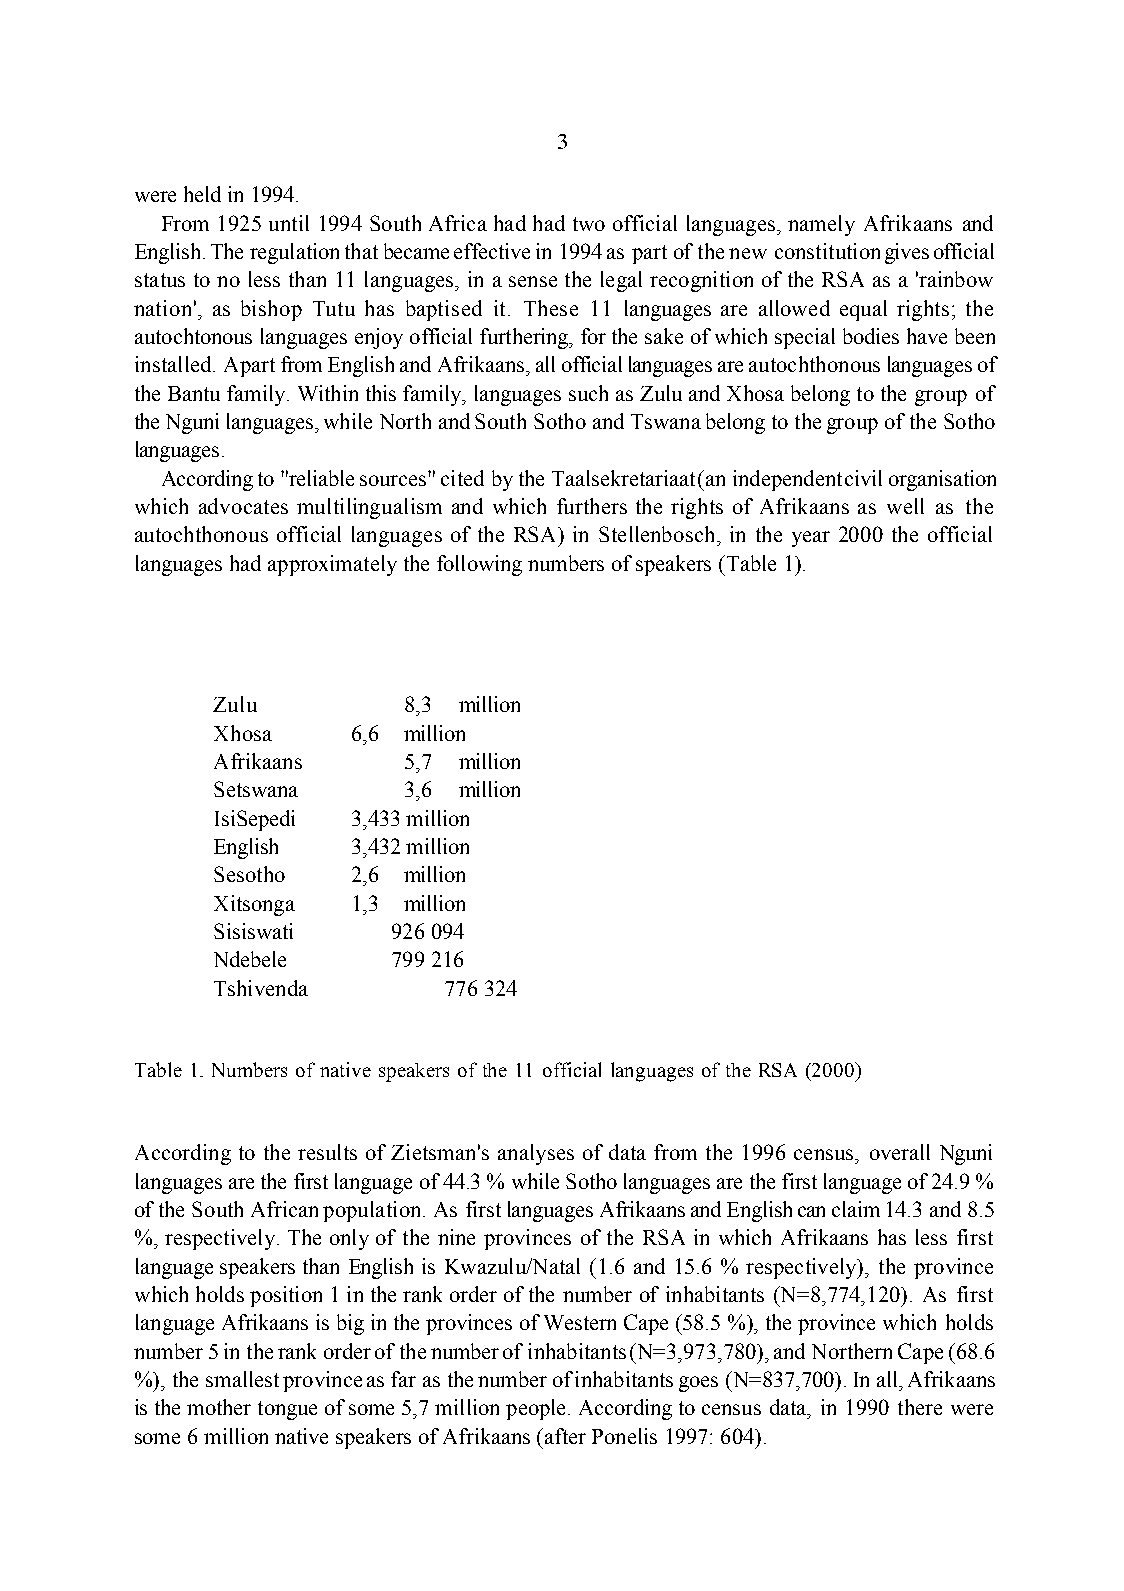 The width and height of the image is (1124, 1591). What do you see at coordinates (907, 253) in the image?
I see `gives` at bounding box center [907, 253].
